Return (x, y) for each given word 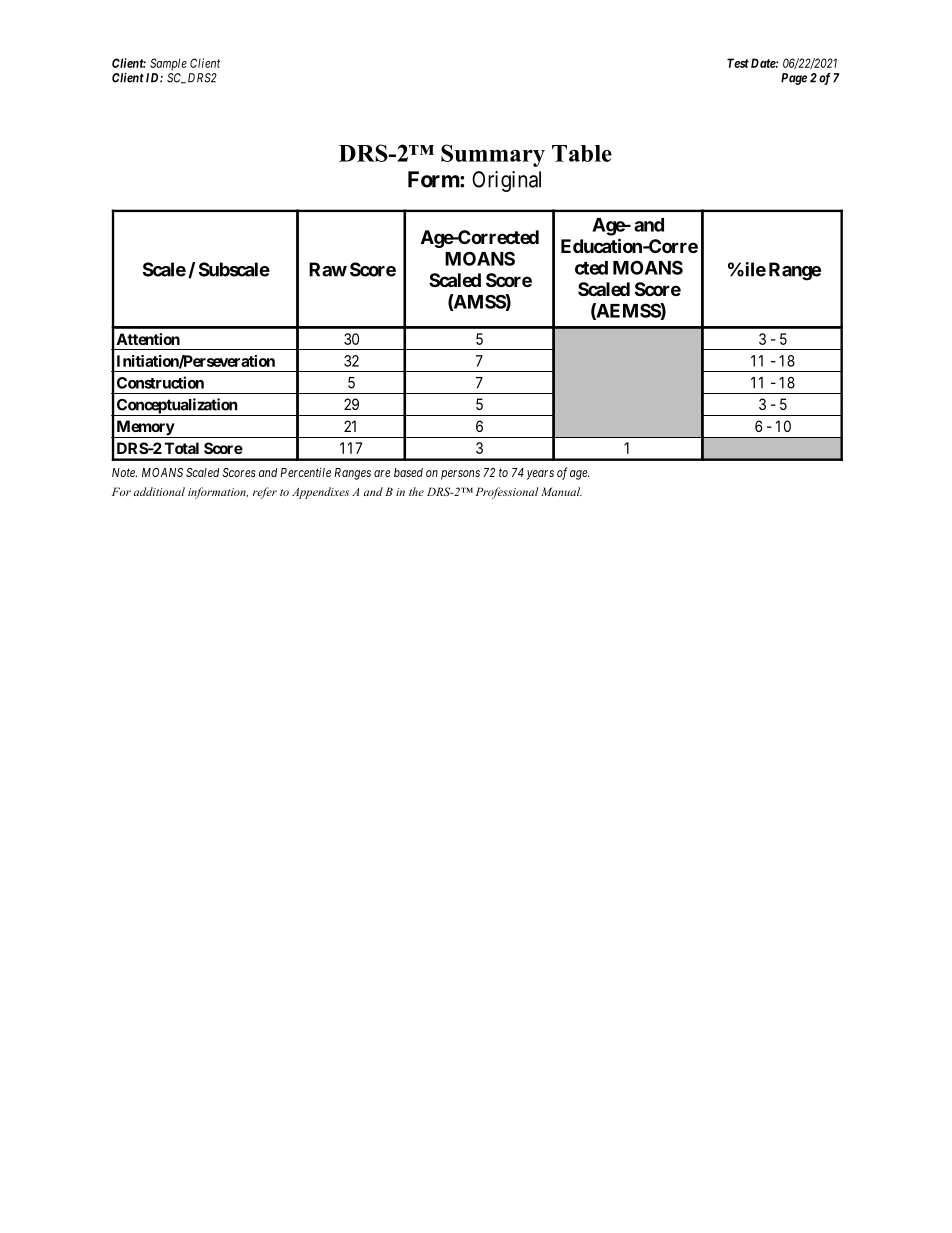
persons (460, 475)
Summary (493, 155)
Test (738, 63)
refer (265, 493)
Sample (168, 64)
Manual (561, 491)
